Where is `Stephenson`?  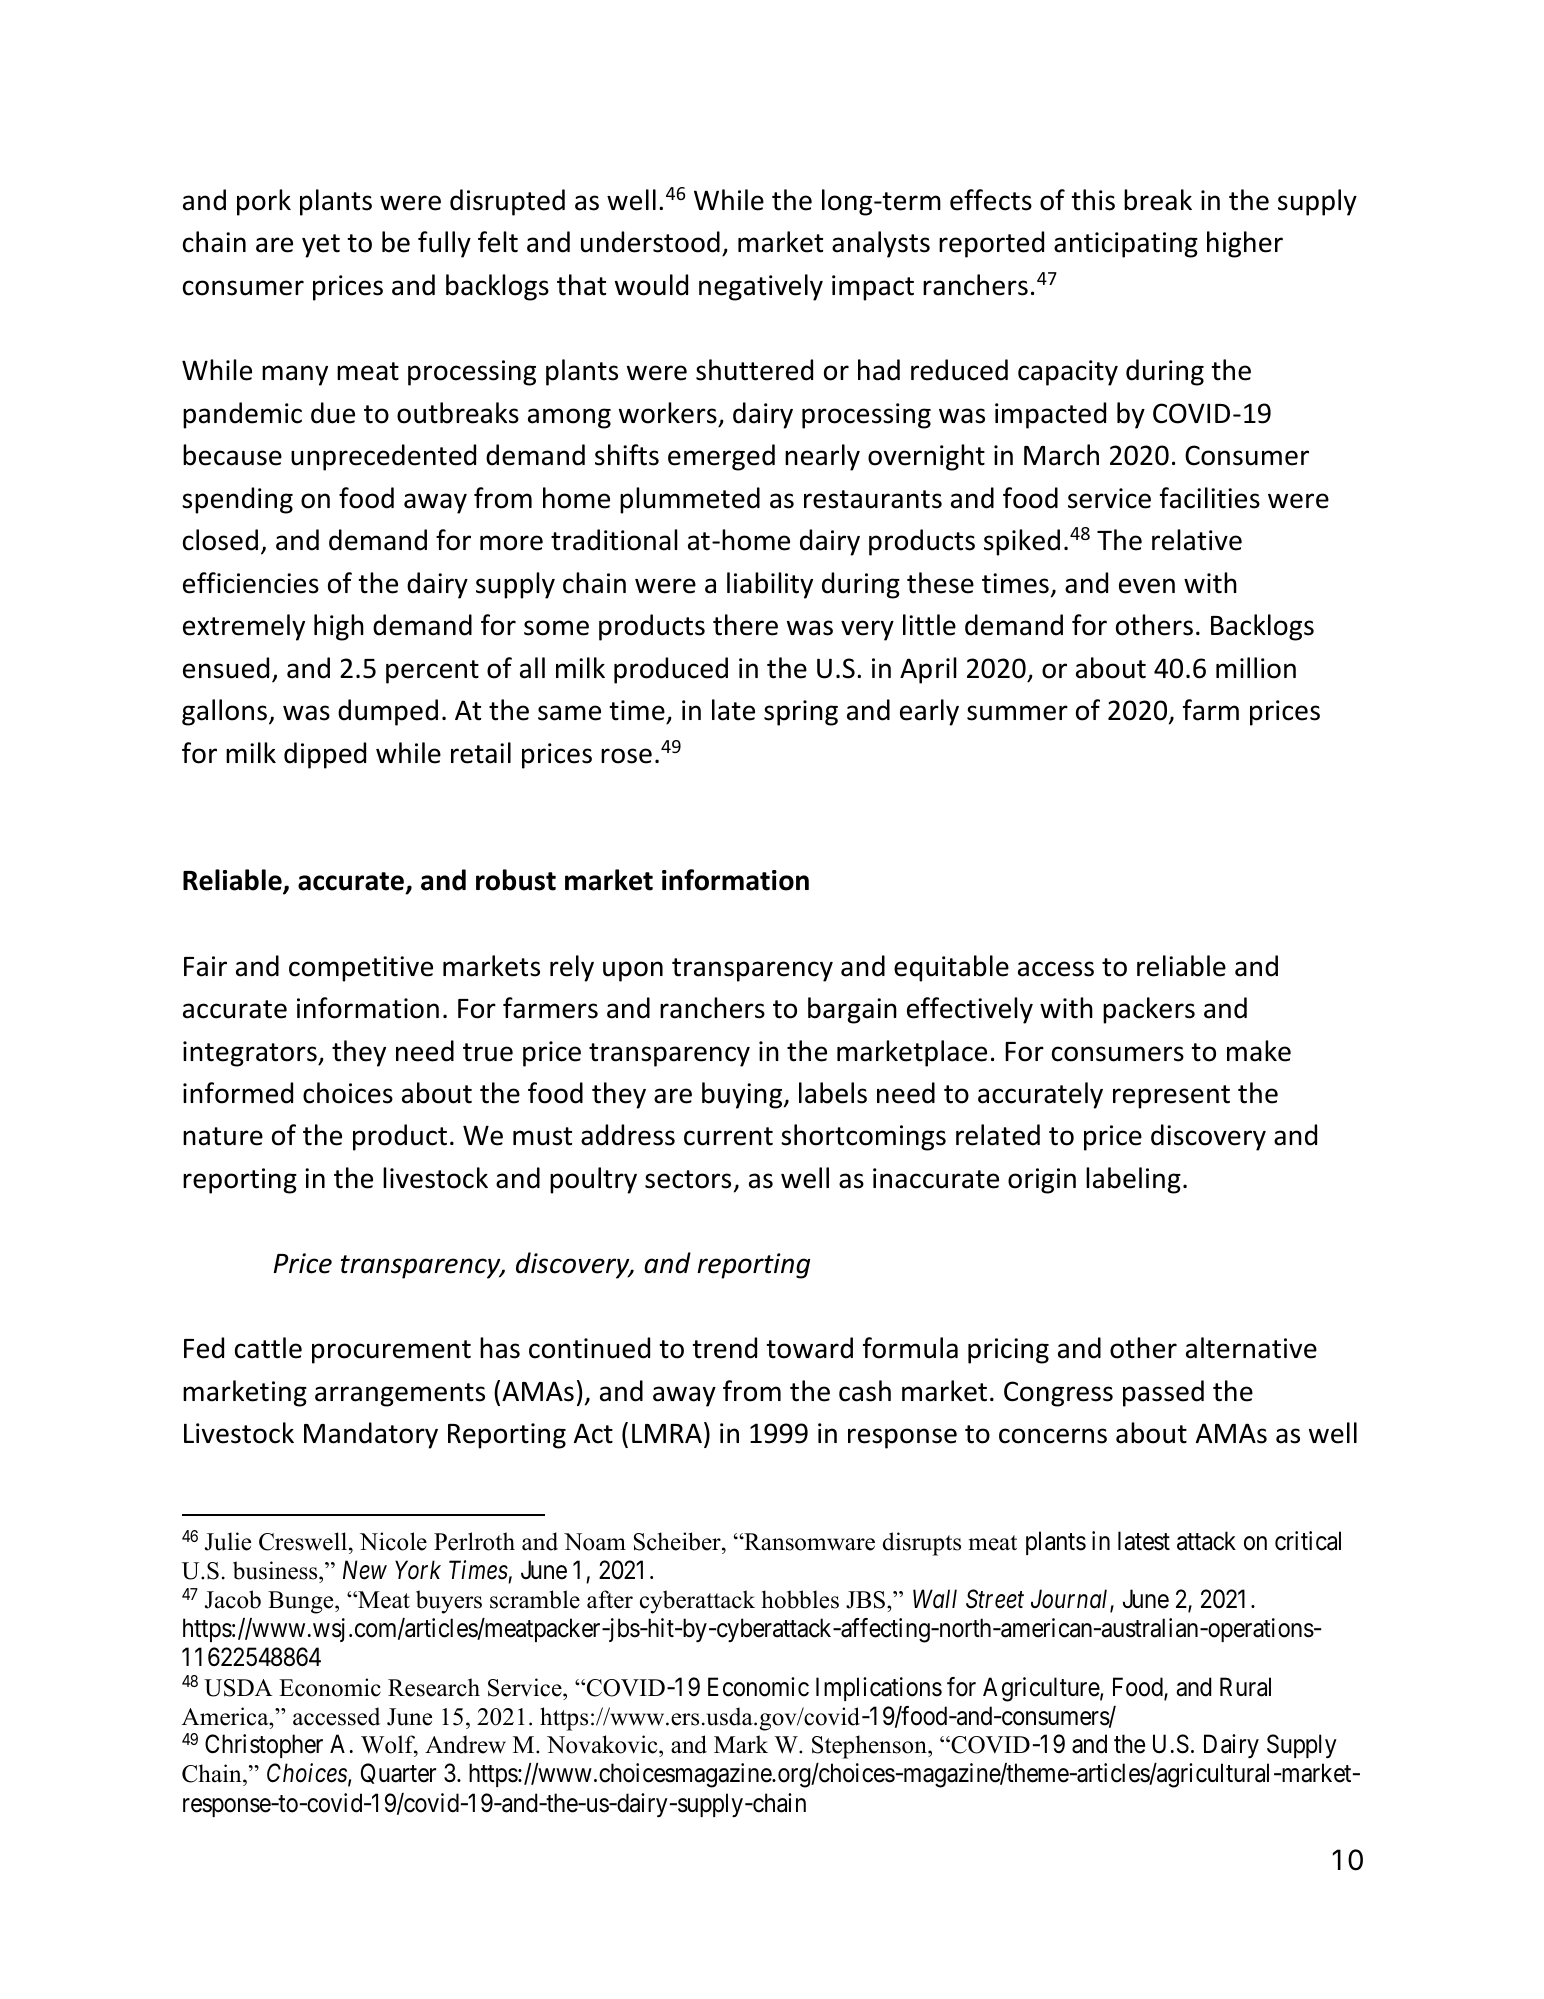
Stephenson is located at coordinates (870, 1747).
